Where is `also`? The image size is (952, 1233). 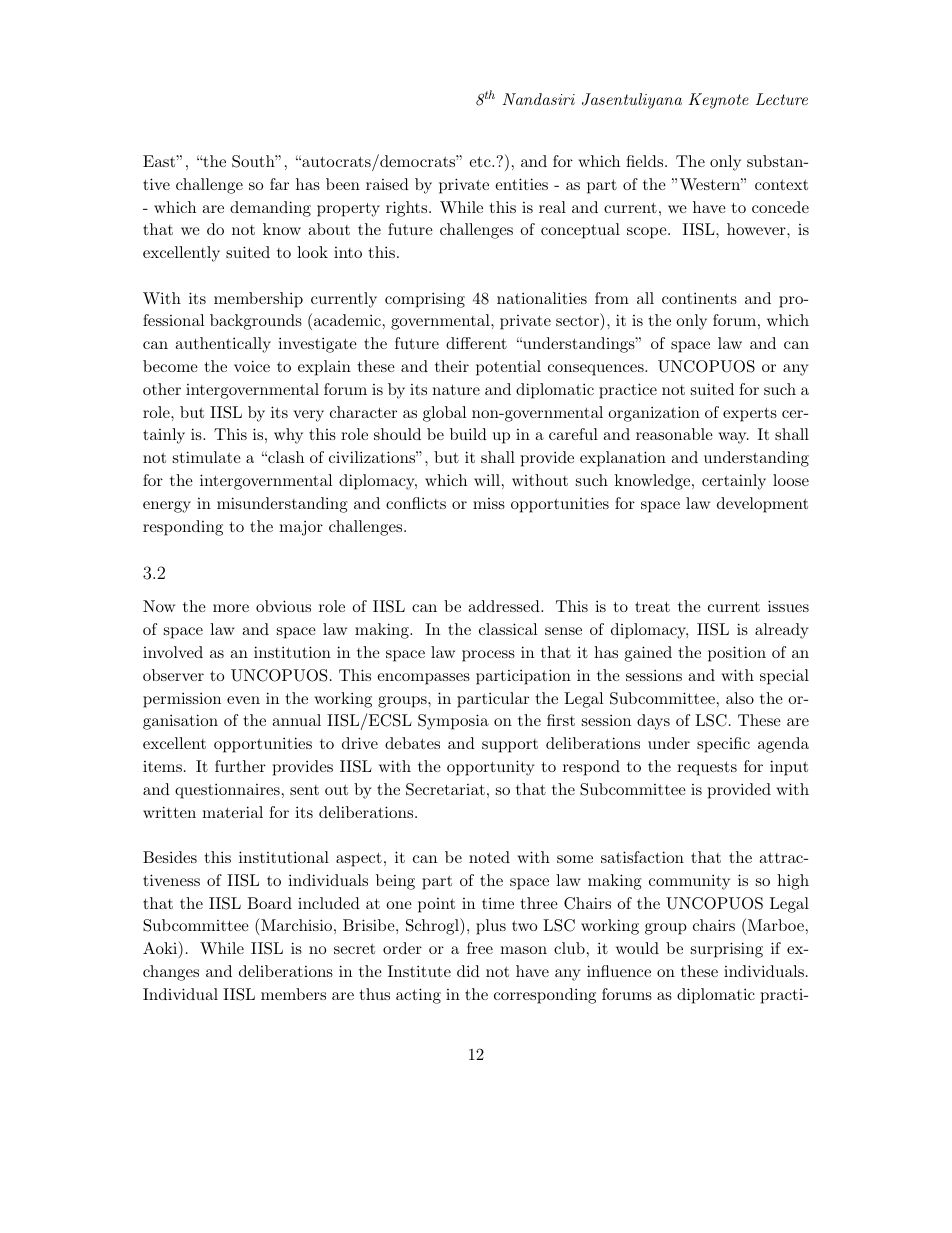 also is located at coordinates (740, 698).
